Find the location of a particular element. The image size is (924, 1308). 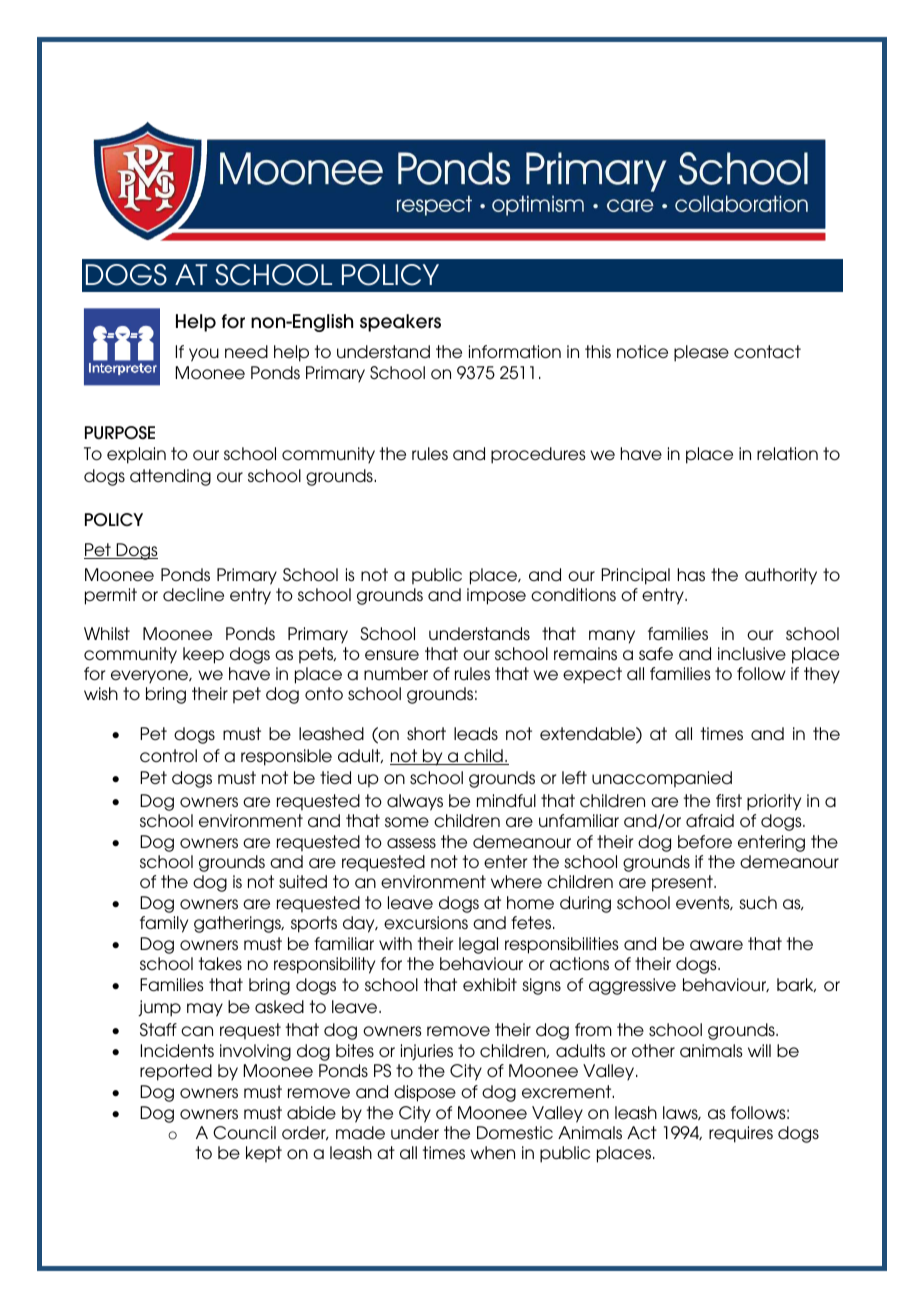

information is located at coordinates (515, 352).
